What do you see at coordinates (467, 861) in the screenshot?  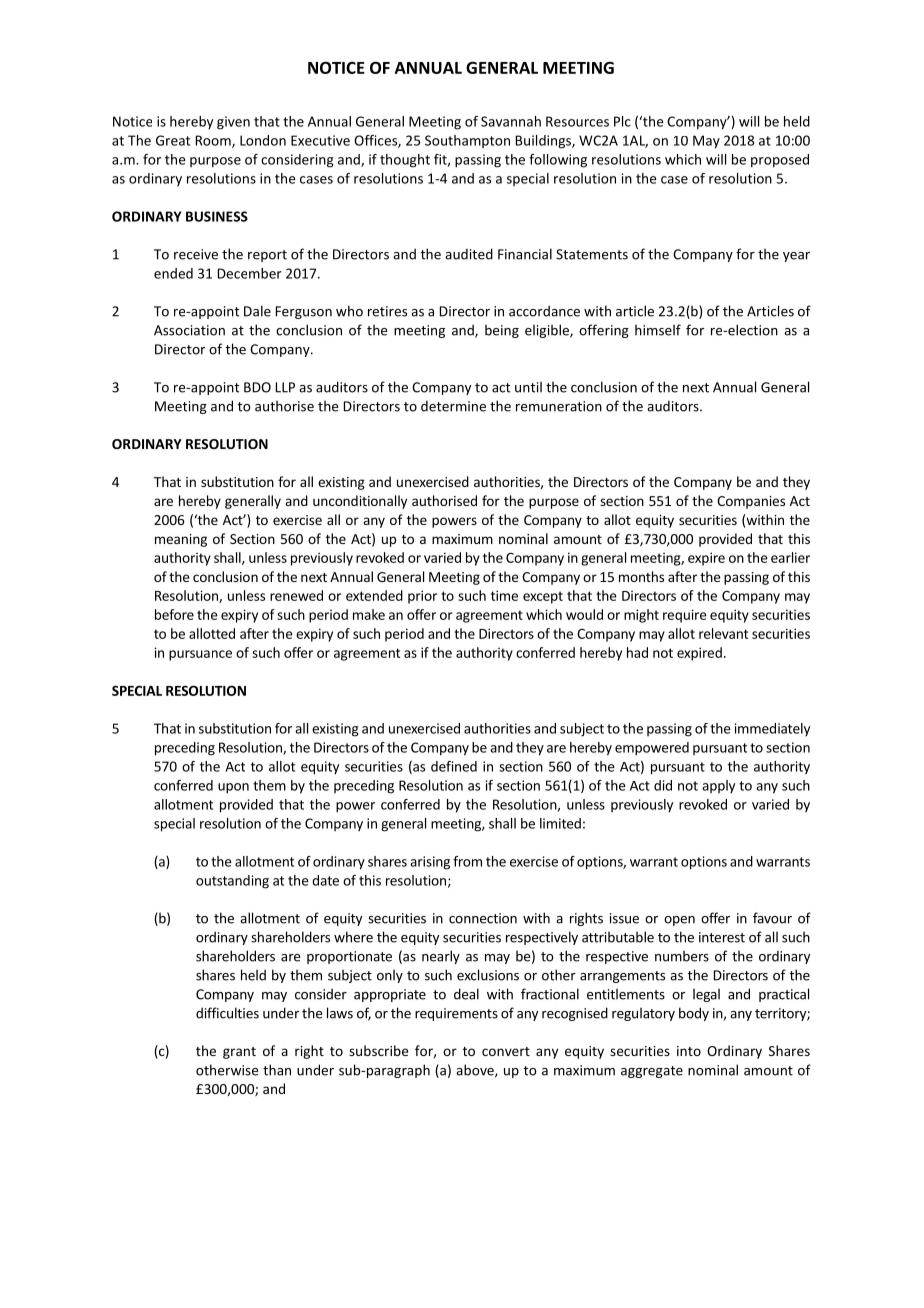 I see `from` at bounding box center [467, 861].
